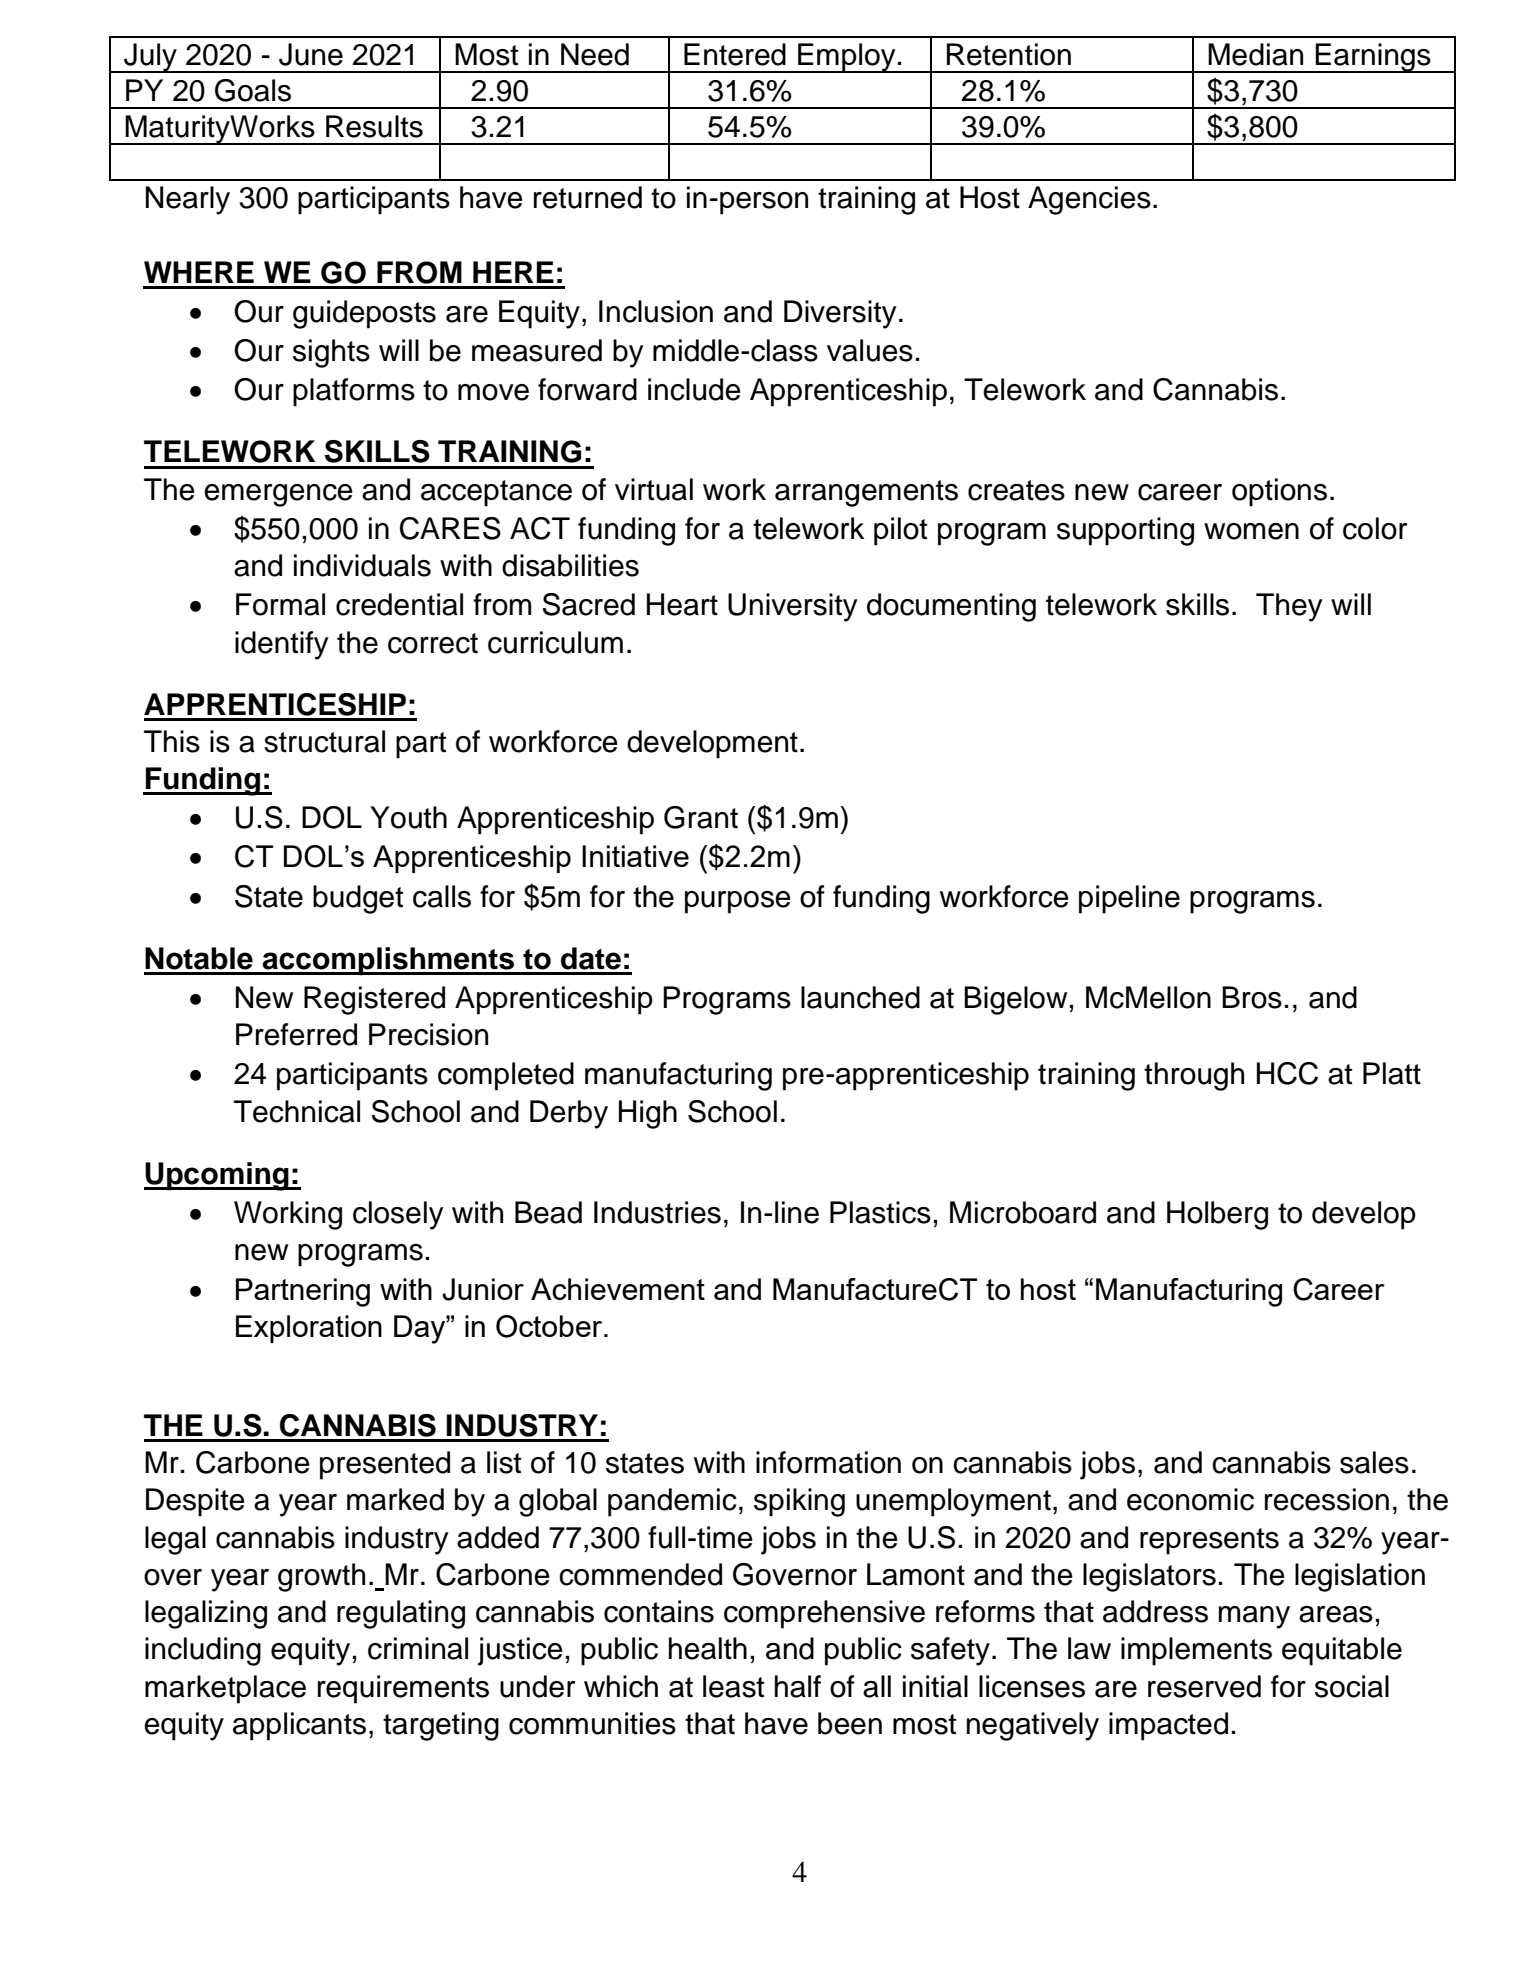 Image resolution: width=1528 pixels, height=1978 pixels. I want to click on information, so click(828, 1462).
